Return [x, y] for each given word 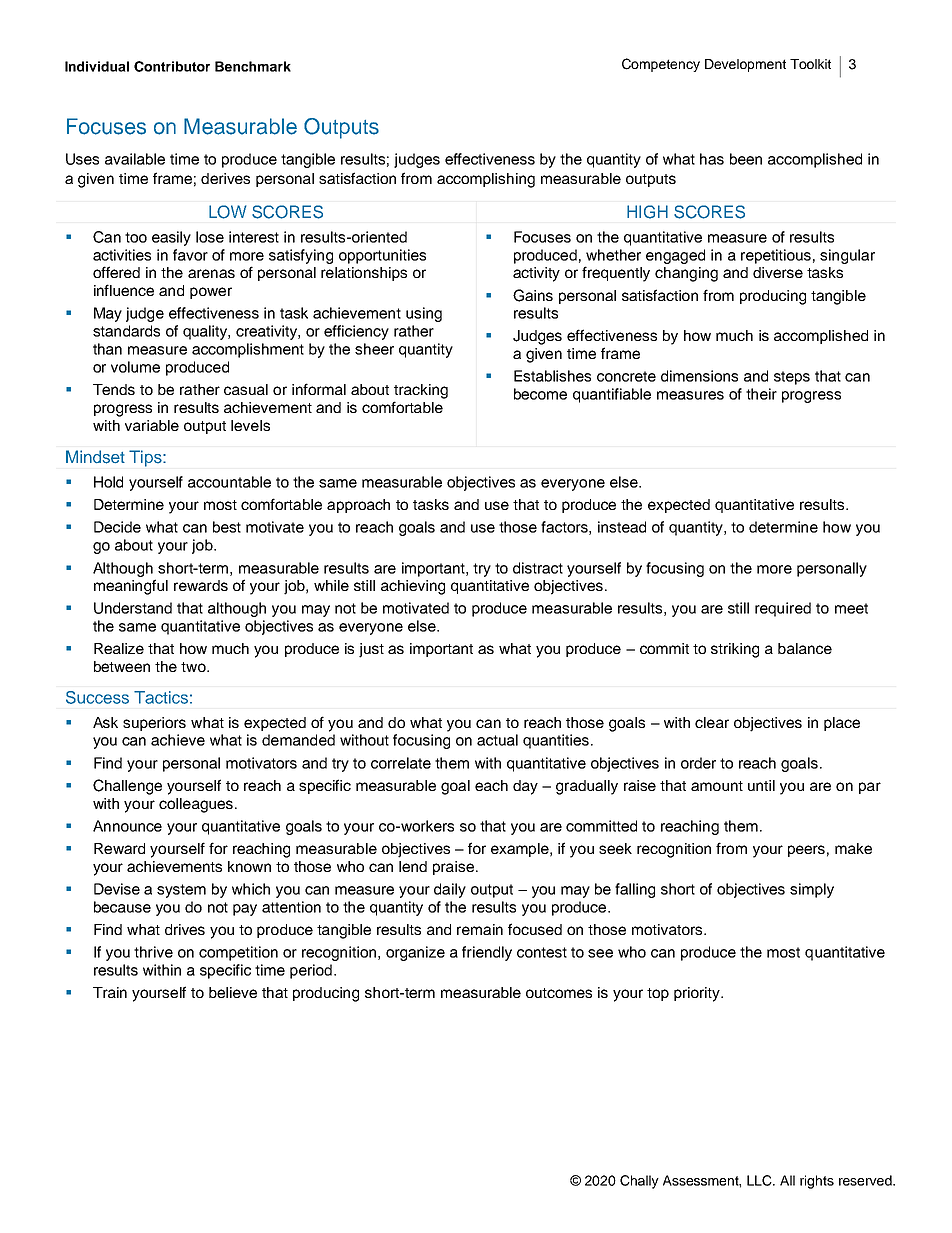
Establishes [552, 376]
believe [233, 992]
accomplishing [486, 180]
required [783, 609]
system [181, 891]
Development [745, 65]
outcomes [559, 993]
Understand [133, 608]
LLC [760, 1180]
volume [135, 367]
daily [450, 890]
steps [792, 378]
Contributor [172, 66]
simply [812, 890]
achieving [413, 587]
